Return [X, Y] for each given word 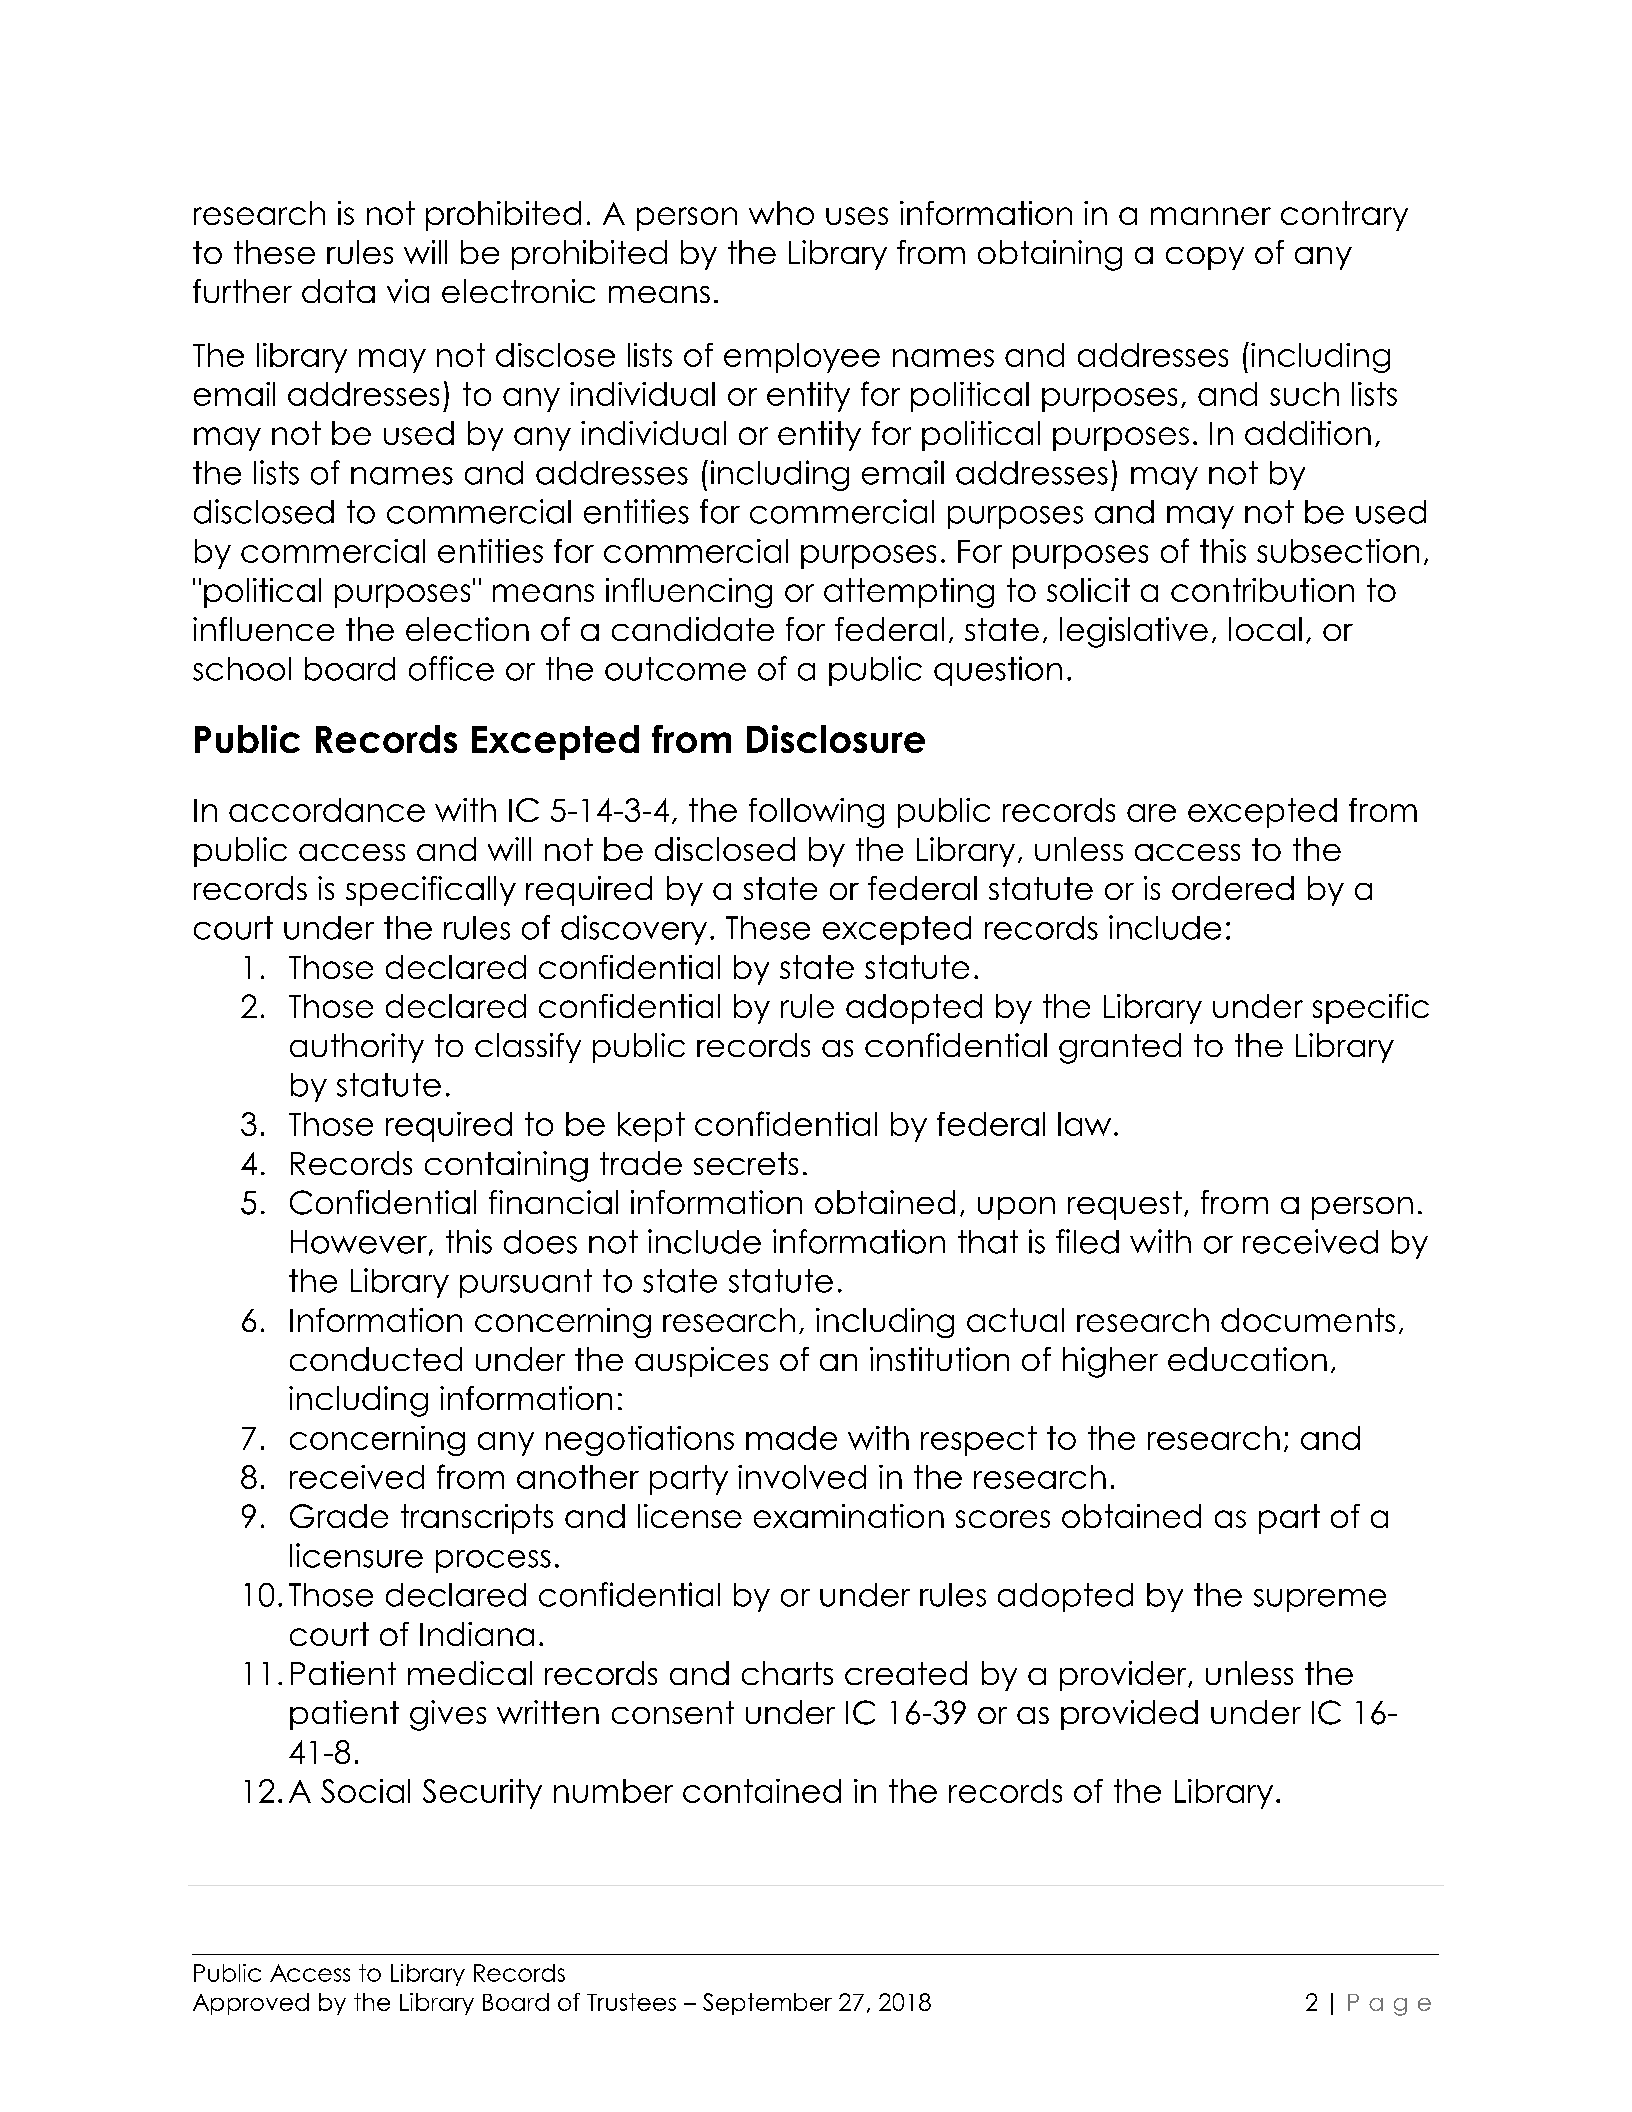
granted [1120, 1048]
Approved [251, 2004]
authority [357, 1048]
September [767, 2004]
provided [1129, 1715]
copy [1205, 258]
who [781, 213]
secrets [746, 1163]
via [408, 291]
